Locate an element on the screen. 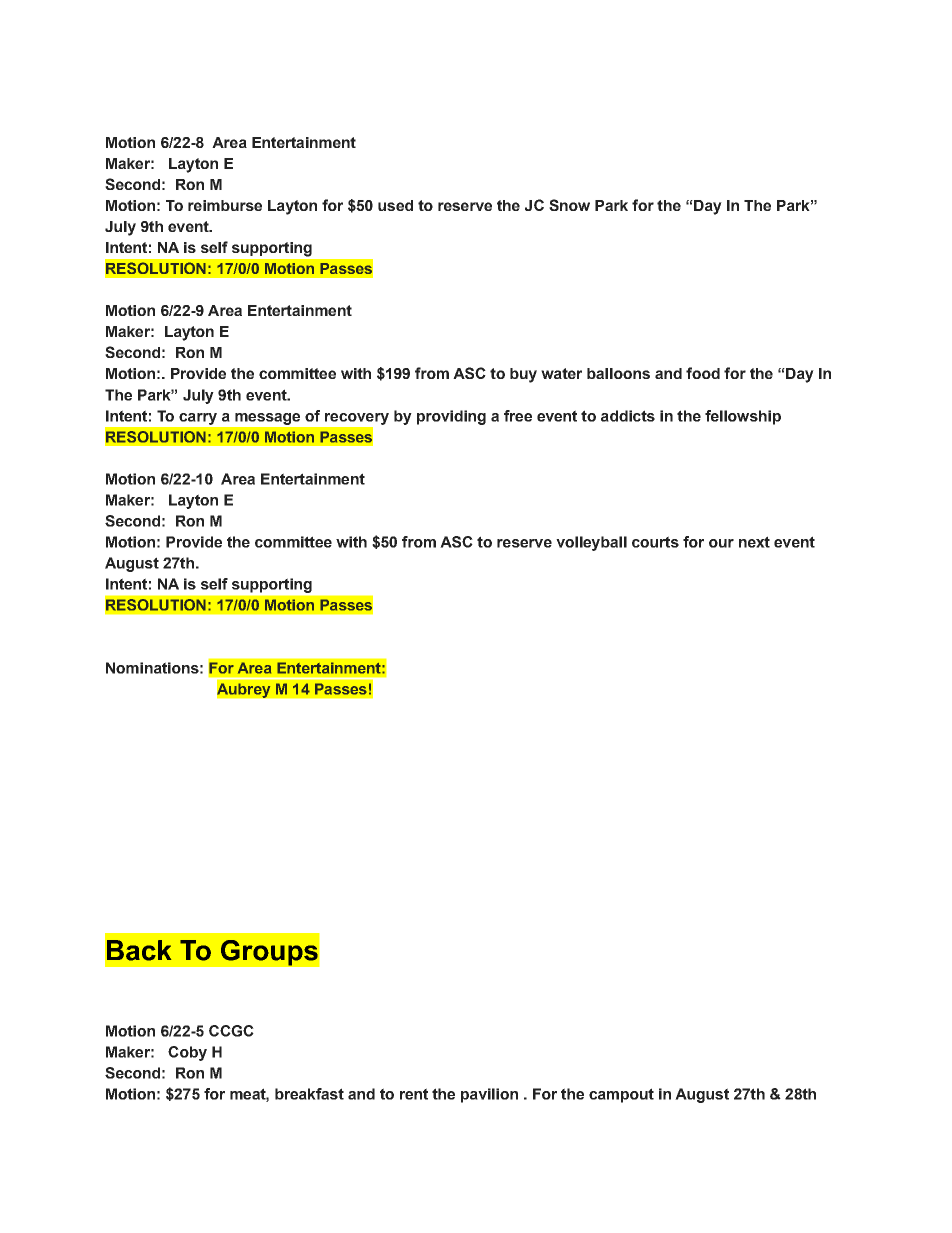 This screenshot has width=952, height=1233. Snow is located at coordinates (569, 205).
